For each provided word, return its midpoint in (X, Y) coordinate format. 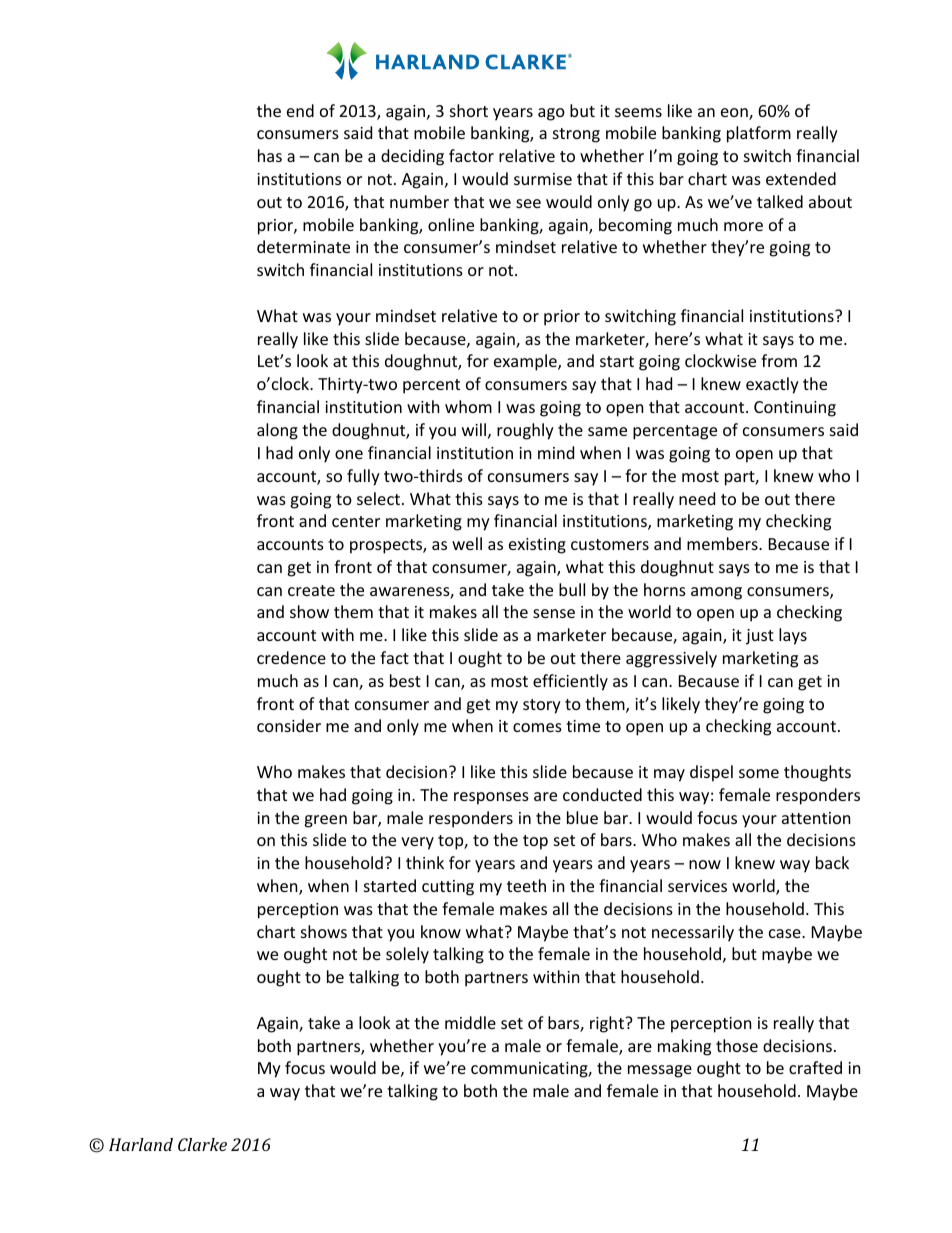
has (270, 155)
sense (554, 613)
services (697, 886)
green (325, 821)
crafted (815, 1067)
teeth (526, 885)
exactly (772, 385)
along (277, 431)
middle (470, 1022)
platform (759, 134)
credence (291, 657)
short (469, 110)
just (760, 637)
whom (468, 406)
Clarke (202, 1144)
